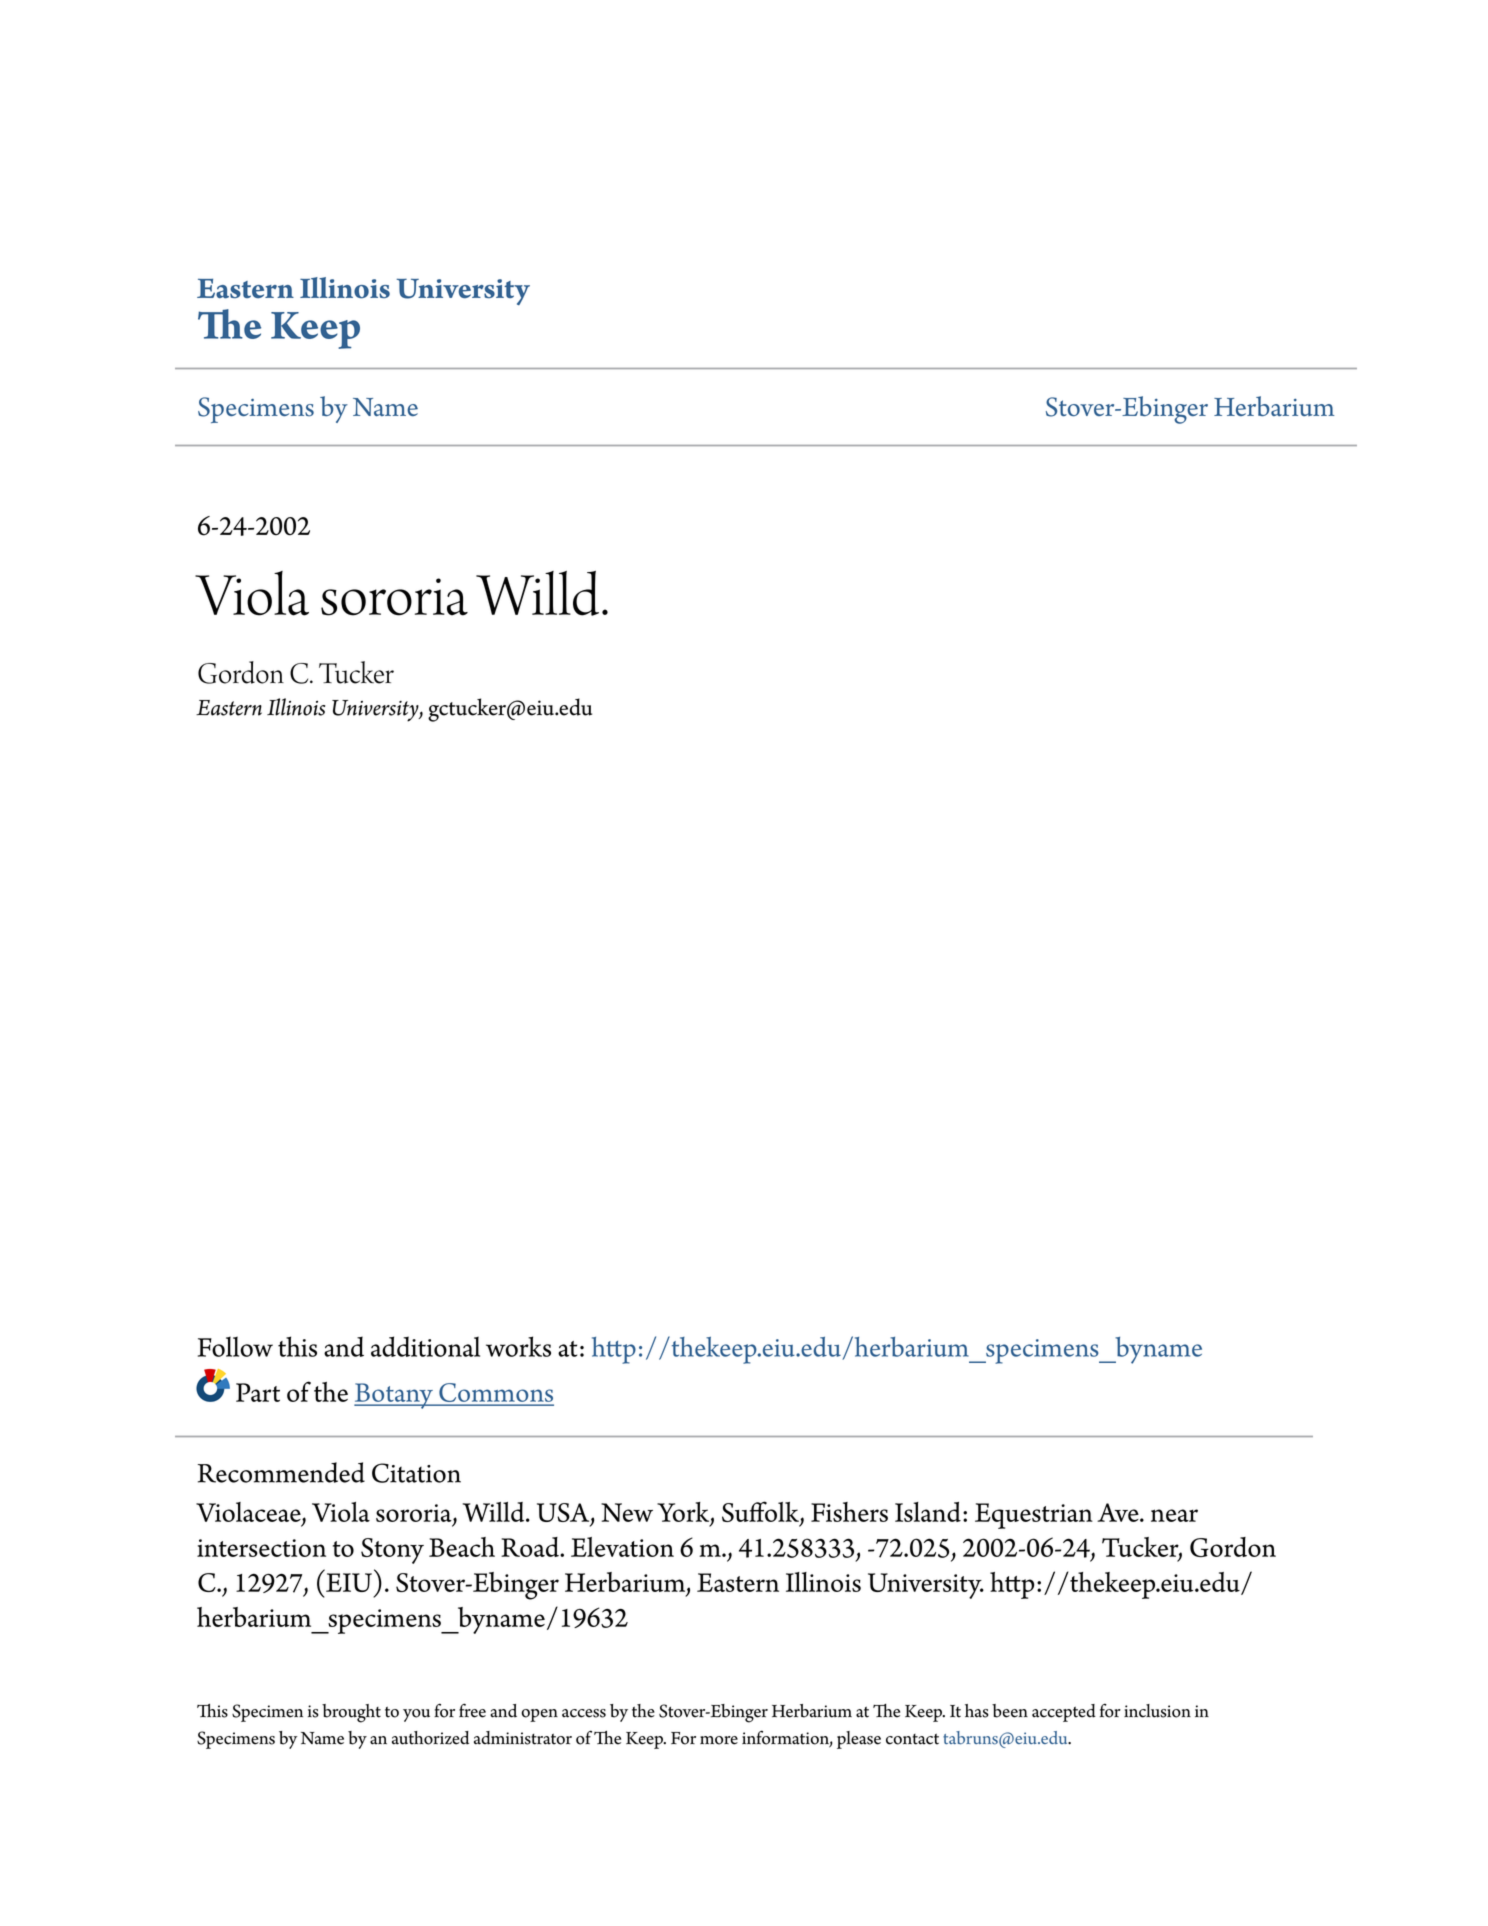  I want to click on works, so click(518, 1346).
